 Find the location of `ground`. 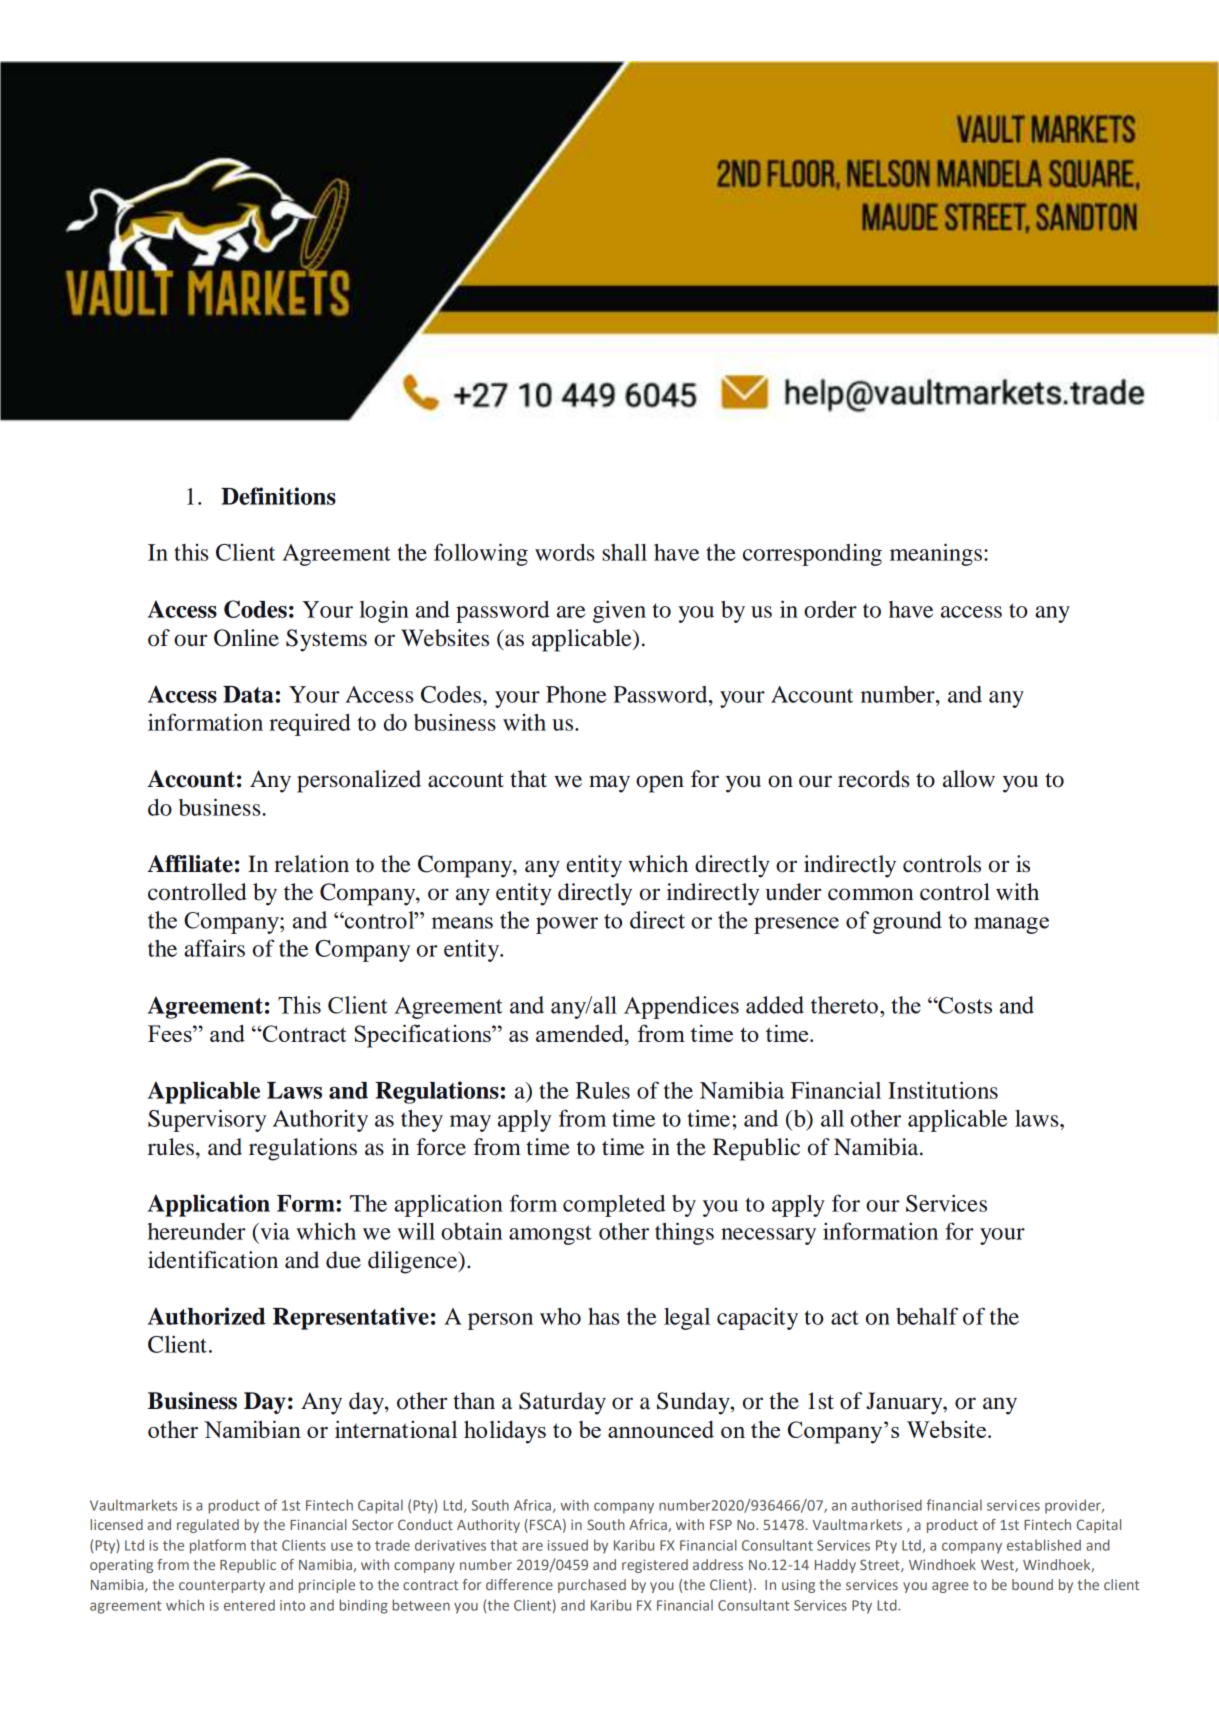

ground is located at coordinates (907, 922).
